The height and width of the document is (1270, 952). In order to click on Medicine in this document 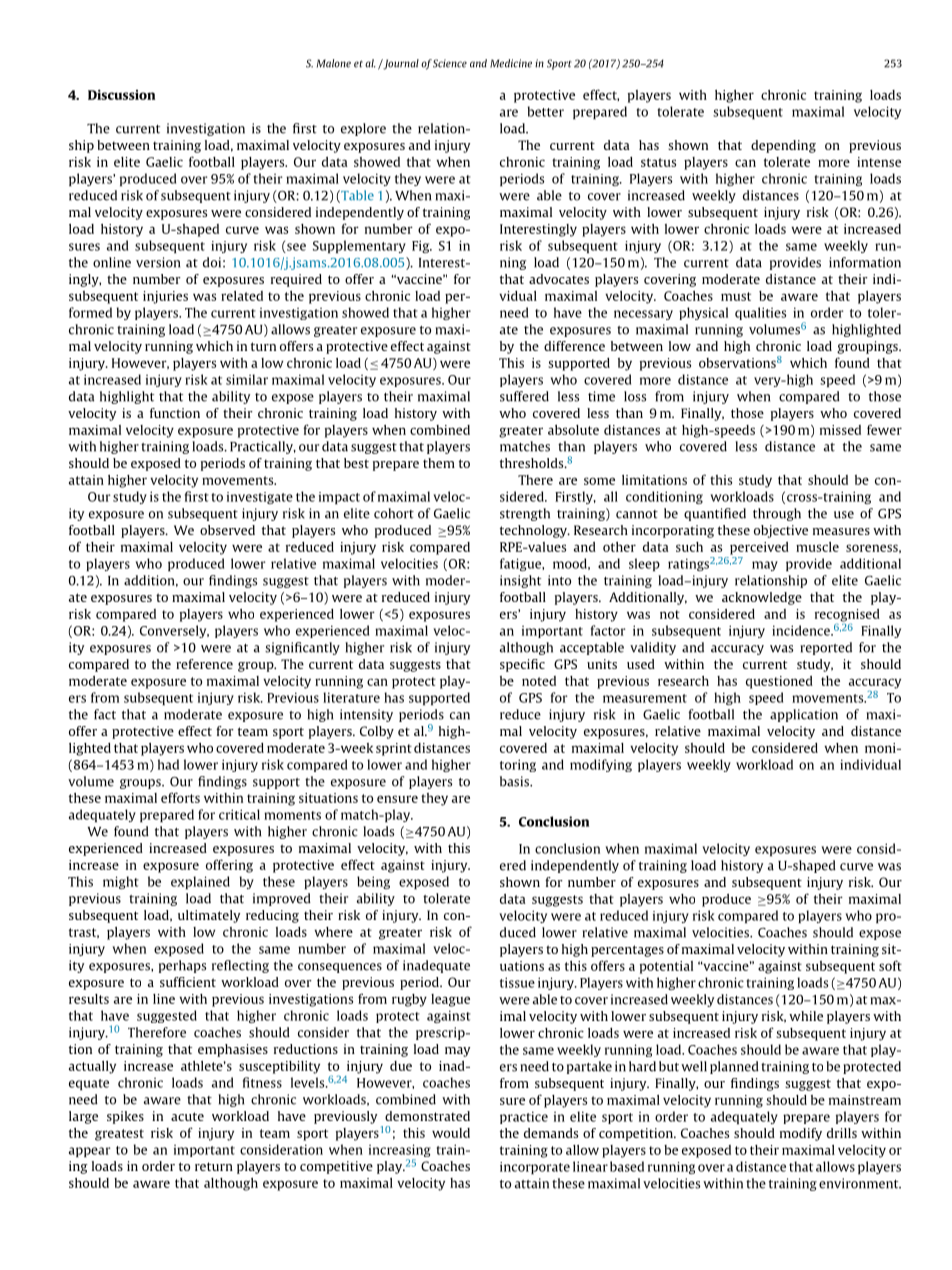, I will do `click(511, 63)`.
